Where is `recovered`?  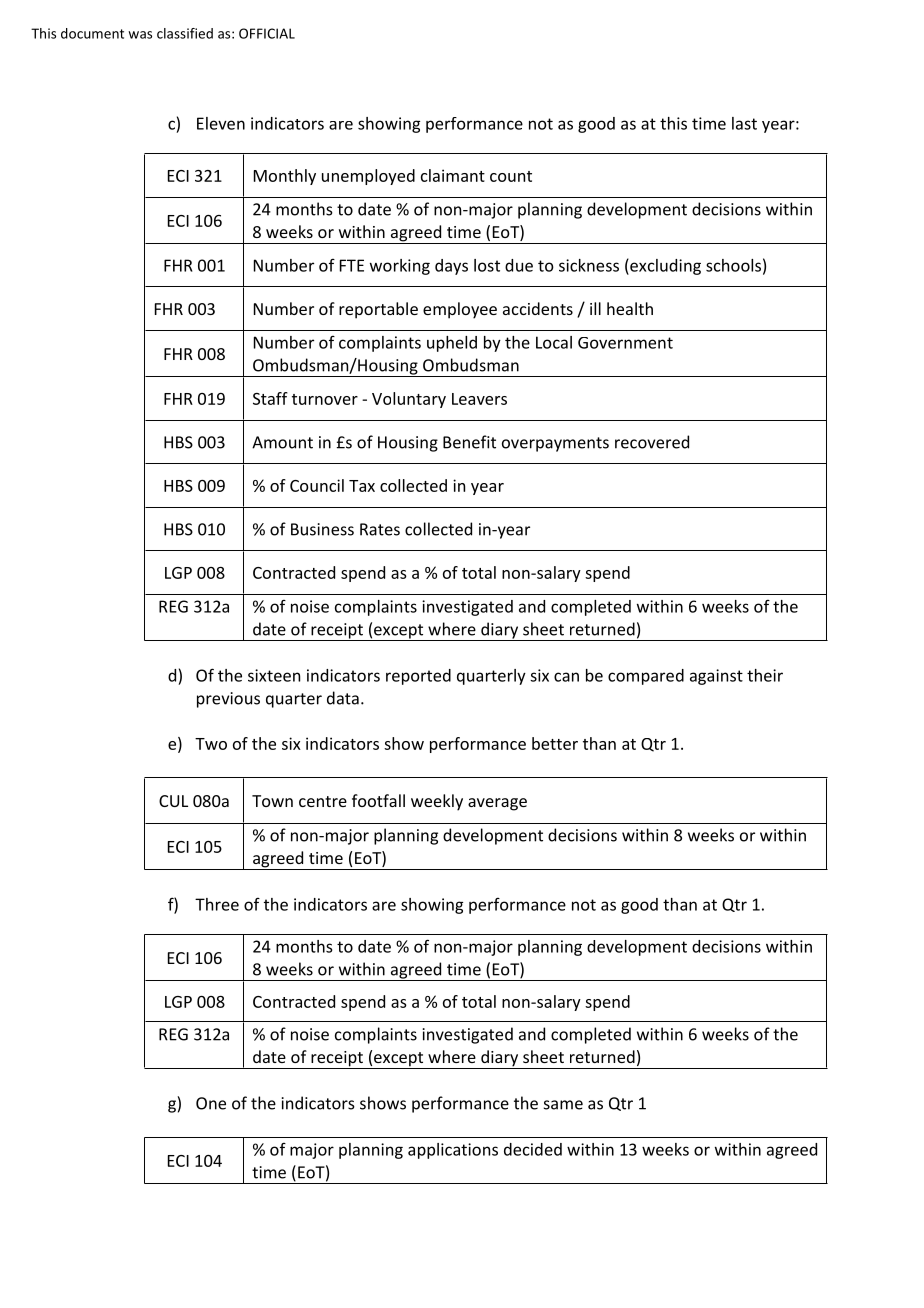
recovered is located at coordinates (652, 442).
